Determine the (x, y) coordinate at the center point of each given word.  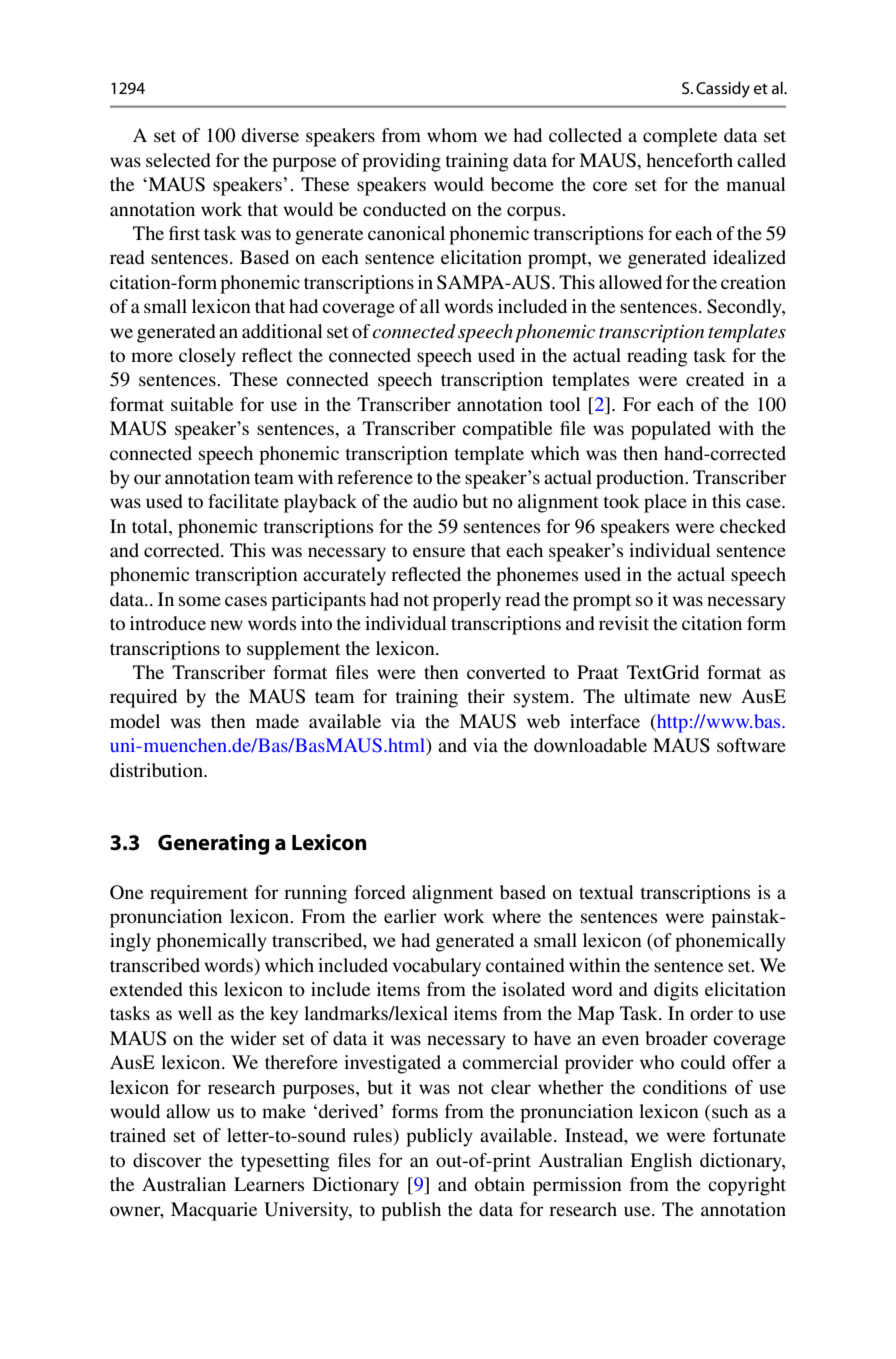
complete (680, 137)
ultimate (657, 696)
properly (467, 601)
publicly (439, 1137)
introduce (168, 623)
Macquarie (214, 1211)
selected (178, 160)
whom (452, 135)
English (661, 1162)
